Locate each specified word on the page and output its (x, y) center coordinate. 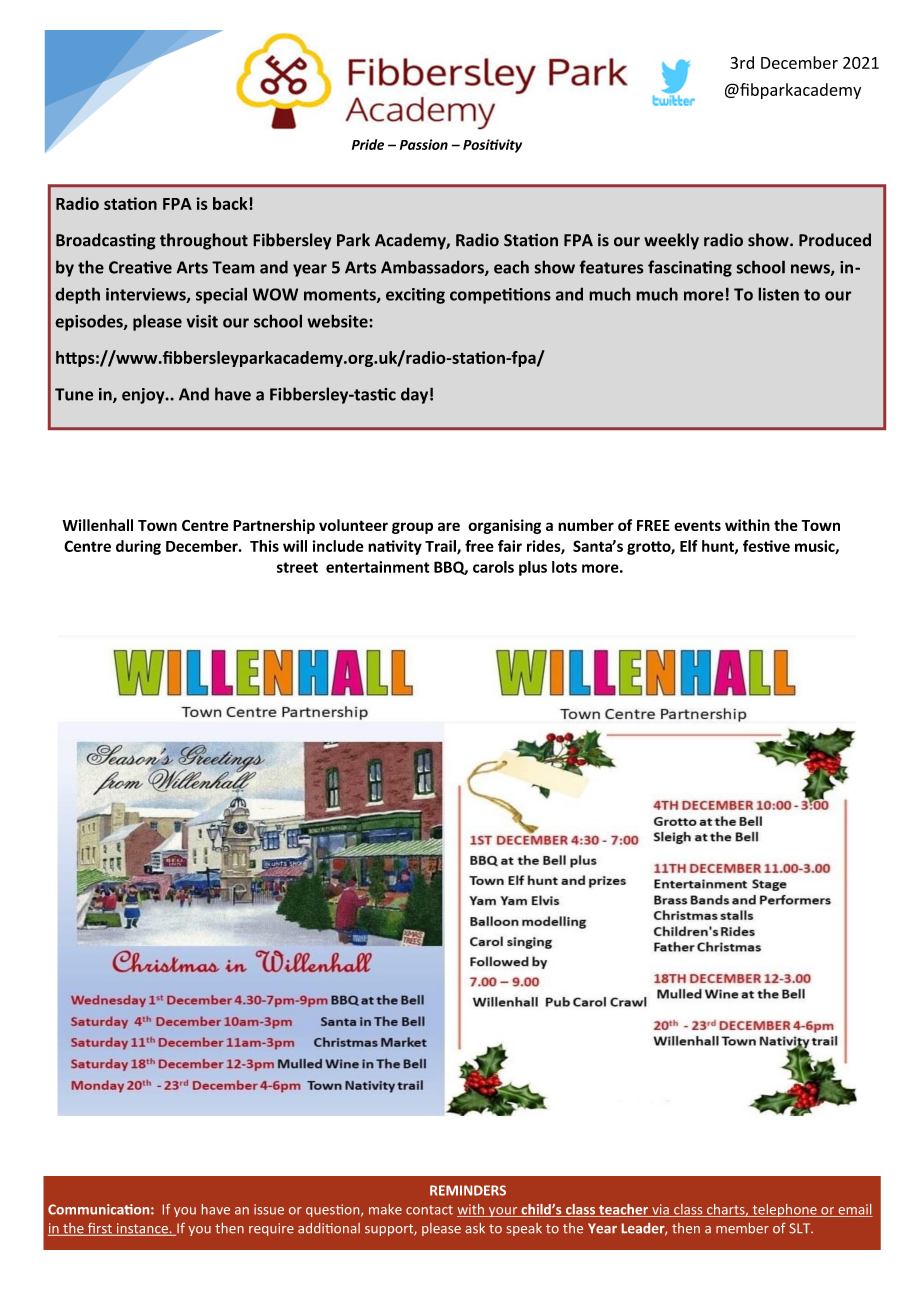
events (697, 525)
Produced (835, 240)
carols (493, 567)
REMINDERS (468, 1190)
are (449, 526)
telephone (784, 1210)
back (231, 203)
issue (269, 1209)
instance (142, 1229)
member (742, 1228)
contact (429, 1210)
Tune (74, 394)
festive (766, 546)
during (138, 547)
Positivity (492, 146)
